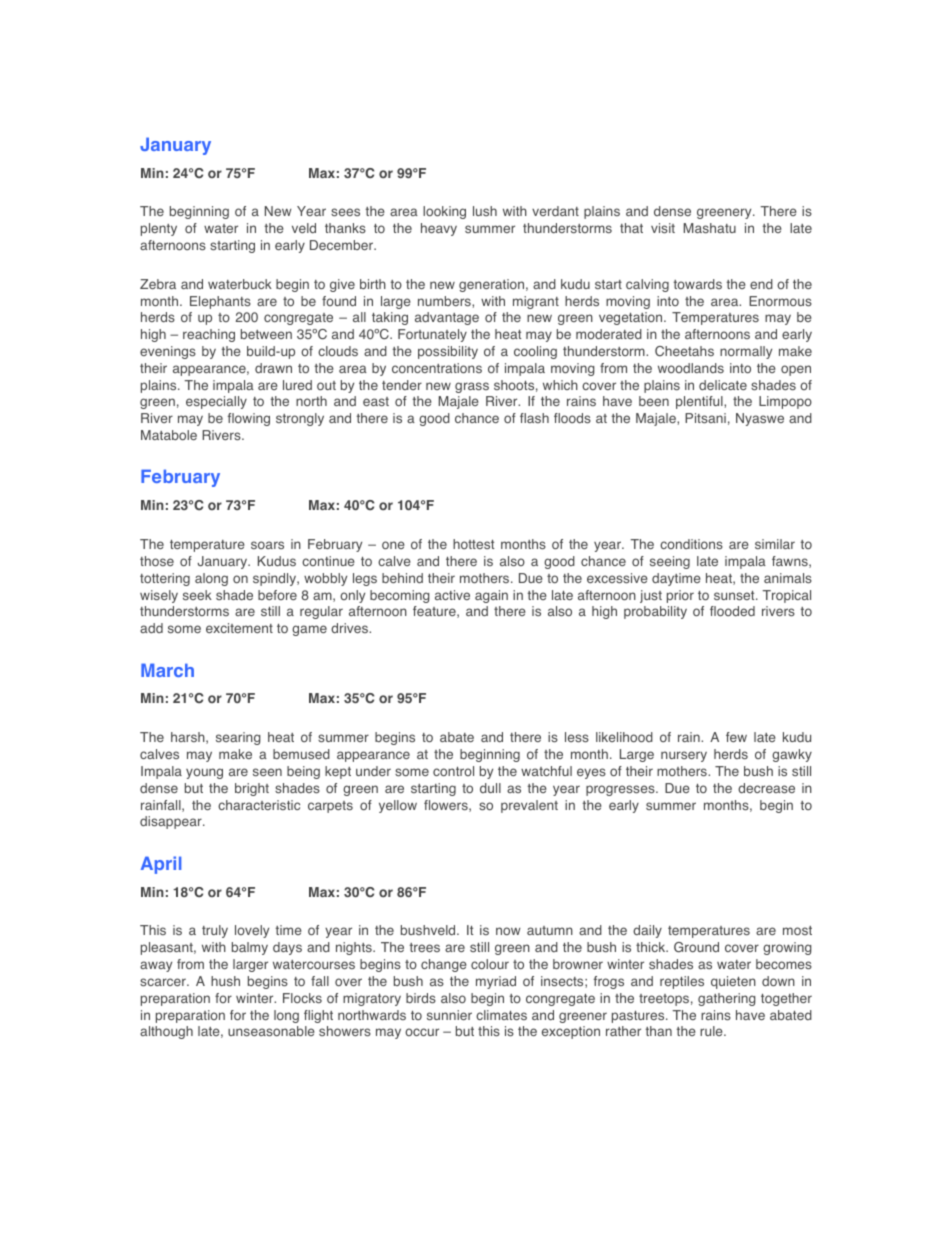  I want to click on plenty, so click(159, 229).
